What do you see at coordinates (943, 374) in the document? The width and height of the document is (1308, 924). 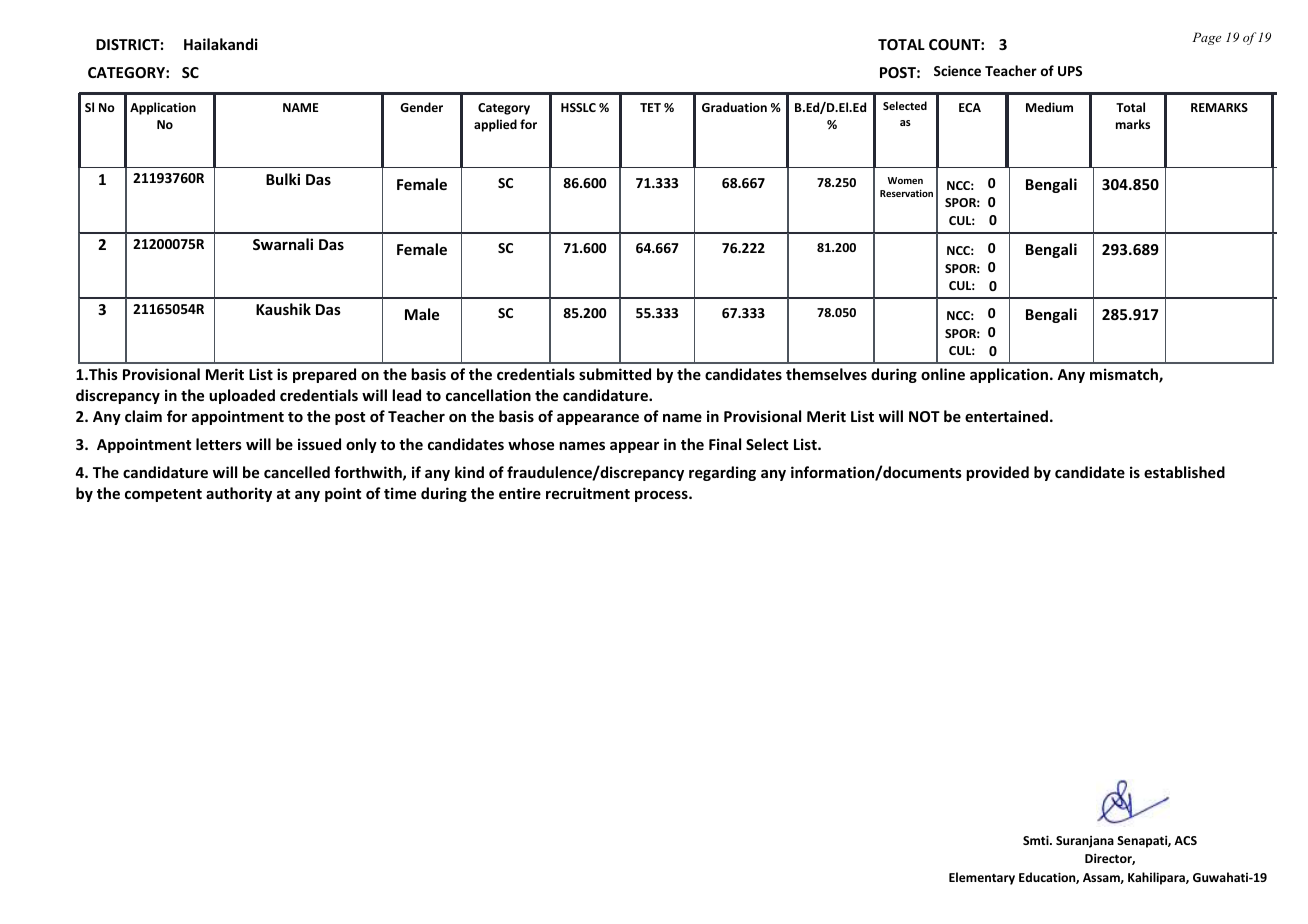 I see `online` at bounding box center [943, 374].
